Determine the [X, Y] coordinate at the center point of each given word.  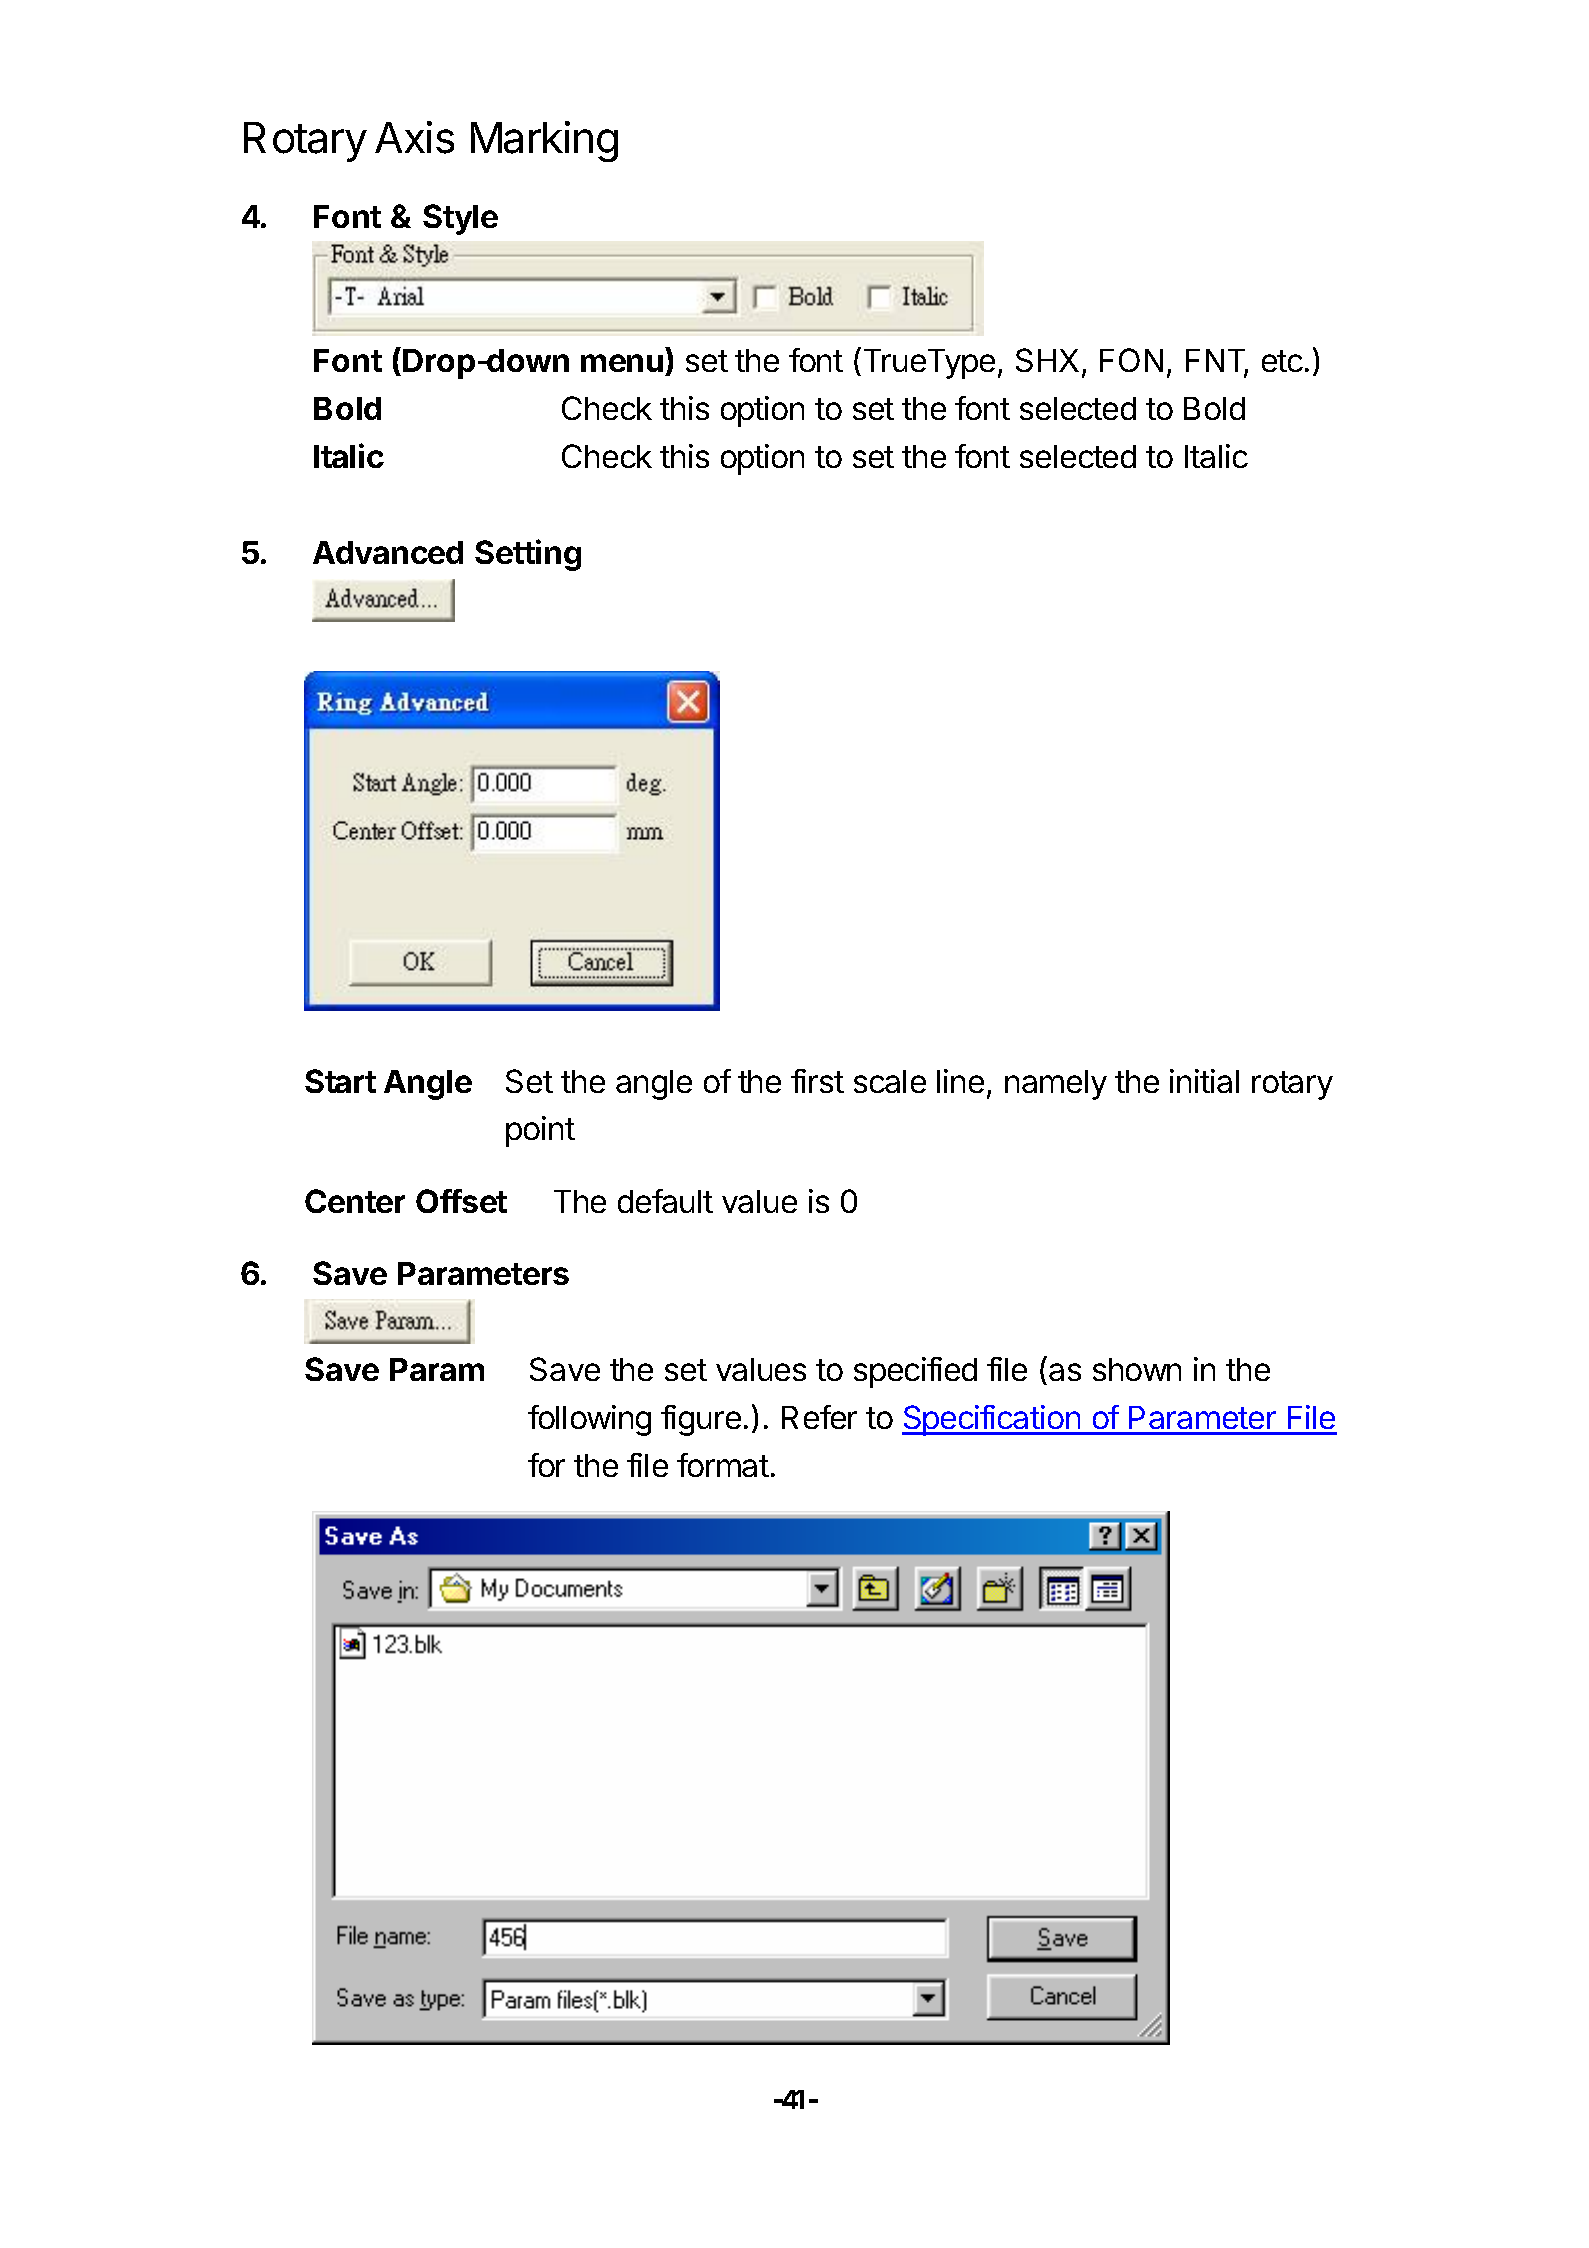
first [817, 1081]
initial [1204, 1081]
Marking [544, 141]
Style [460, 219]
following [589, 1420]
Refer [819, 1417]
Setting [528, 555]
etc [1282, 361]
